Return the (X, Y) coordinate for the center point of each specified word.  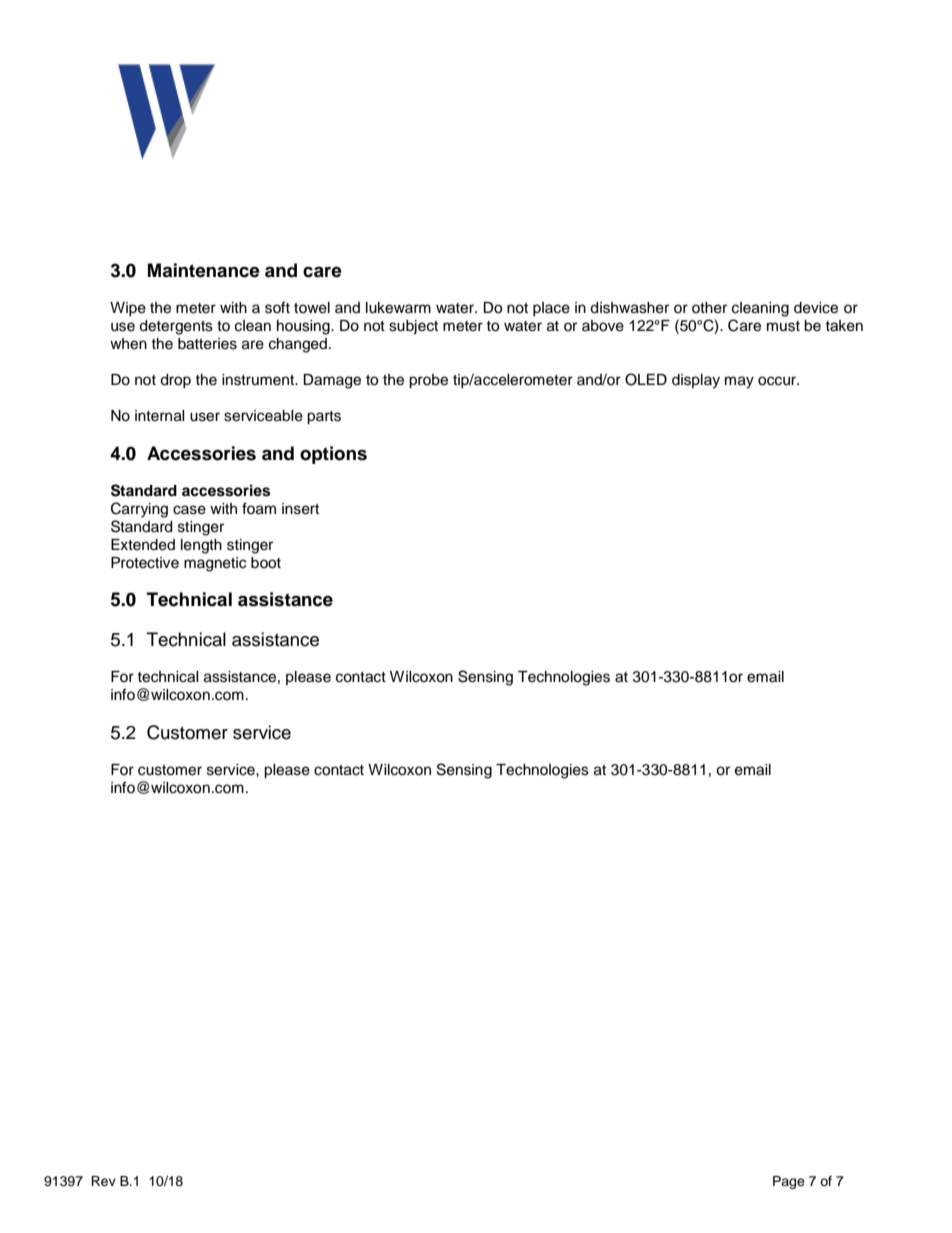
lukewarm (398, 308)
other (709, 308)
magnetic (215, 564)
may (739, 382)
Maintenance (204, 270)
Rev (103, 1181)
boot (266, 563)
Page (789, 1182)
